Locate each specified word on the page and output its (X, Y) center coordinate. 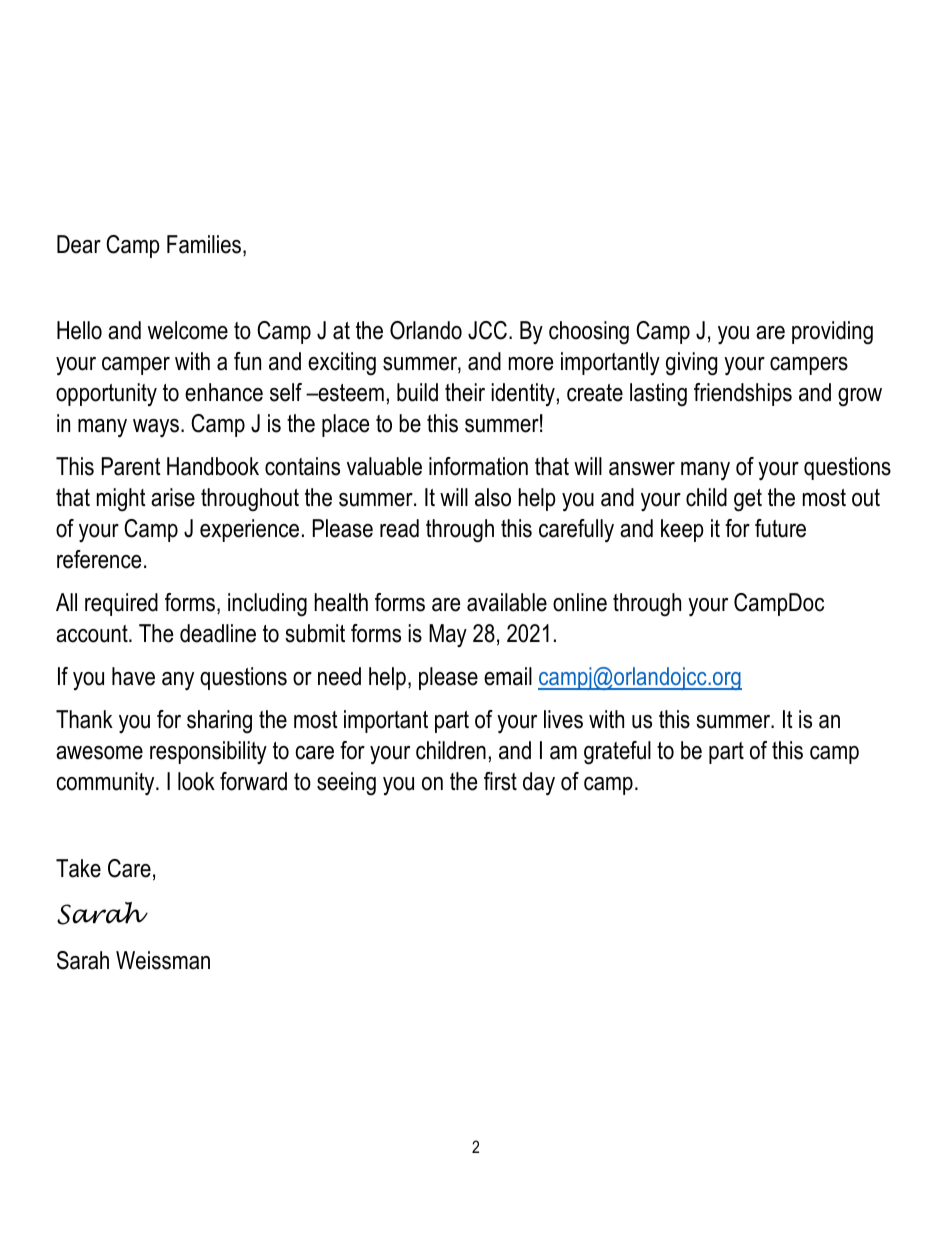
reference (99, 559)
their (465, 392)
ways (156, 428)
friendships (743, 394)
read (399, 528)
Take (78, 868)
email (508, 676)
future (780, 528)
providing (832, 333)
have (133, 676)
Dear (79, 244)
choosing (589, 333)
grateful (617, 753)
